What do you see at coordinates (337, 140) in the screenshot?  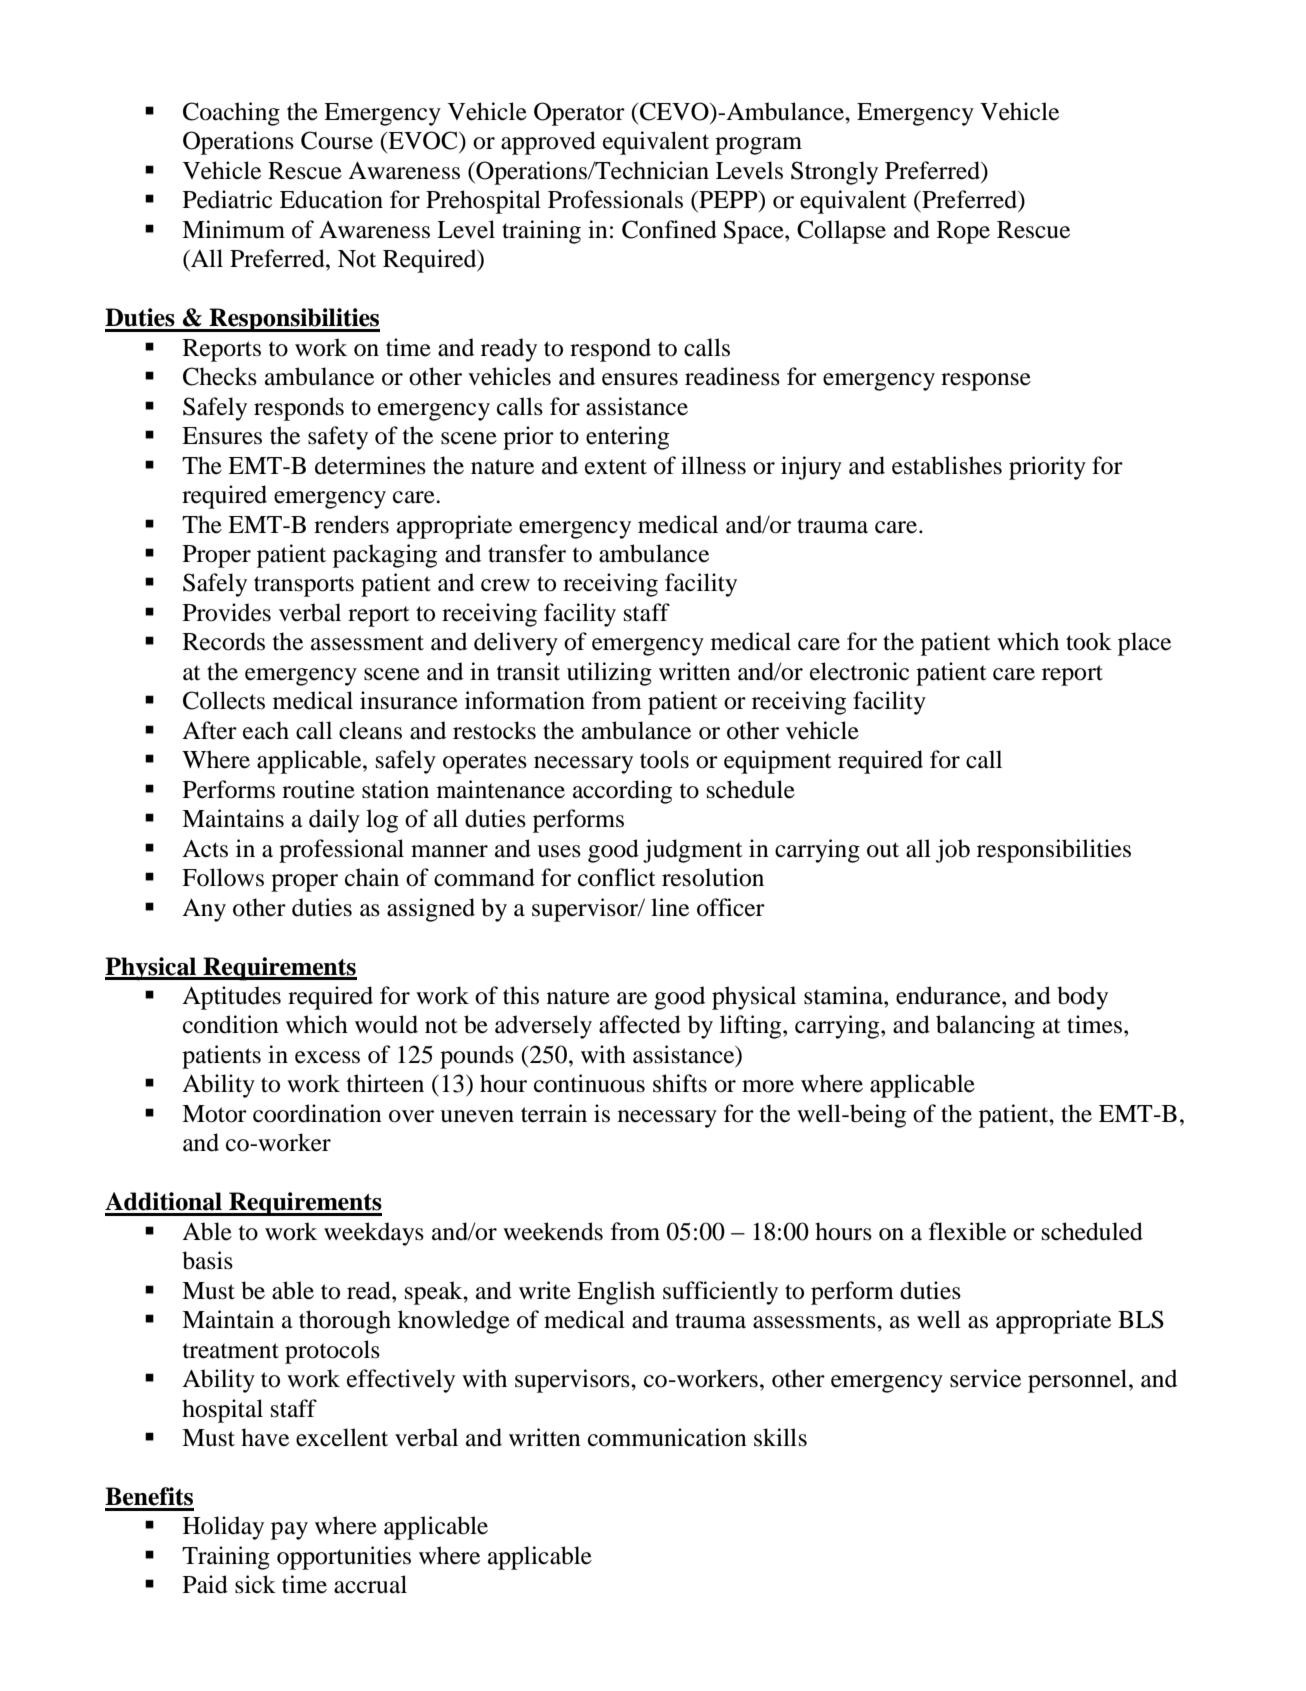 I see `Course` at bounding box center [337, 140].
